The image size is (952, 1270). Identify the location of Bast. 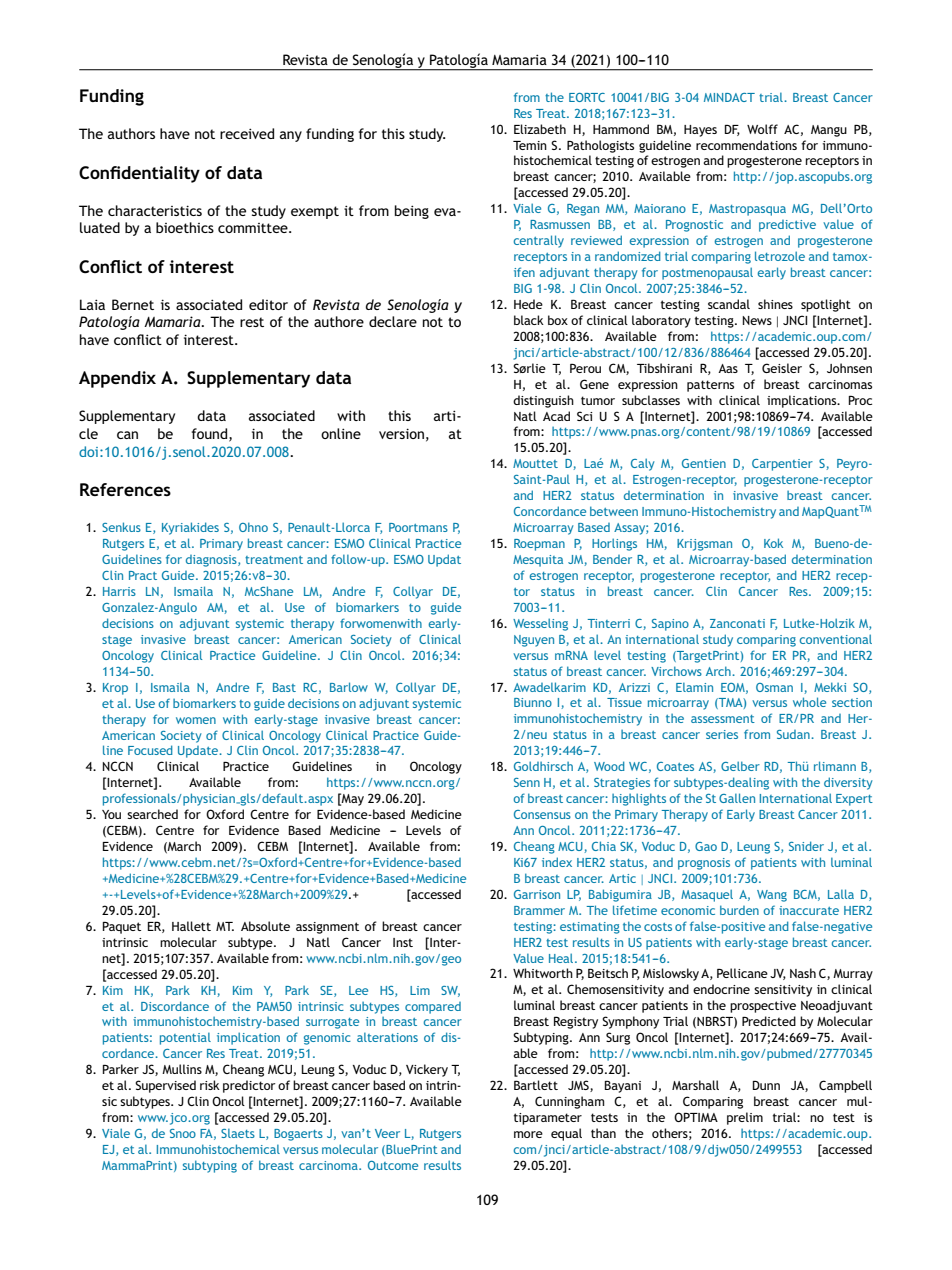
(284, 687).
